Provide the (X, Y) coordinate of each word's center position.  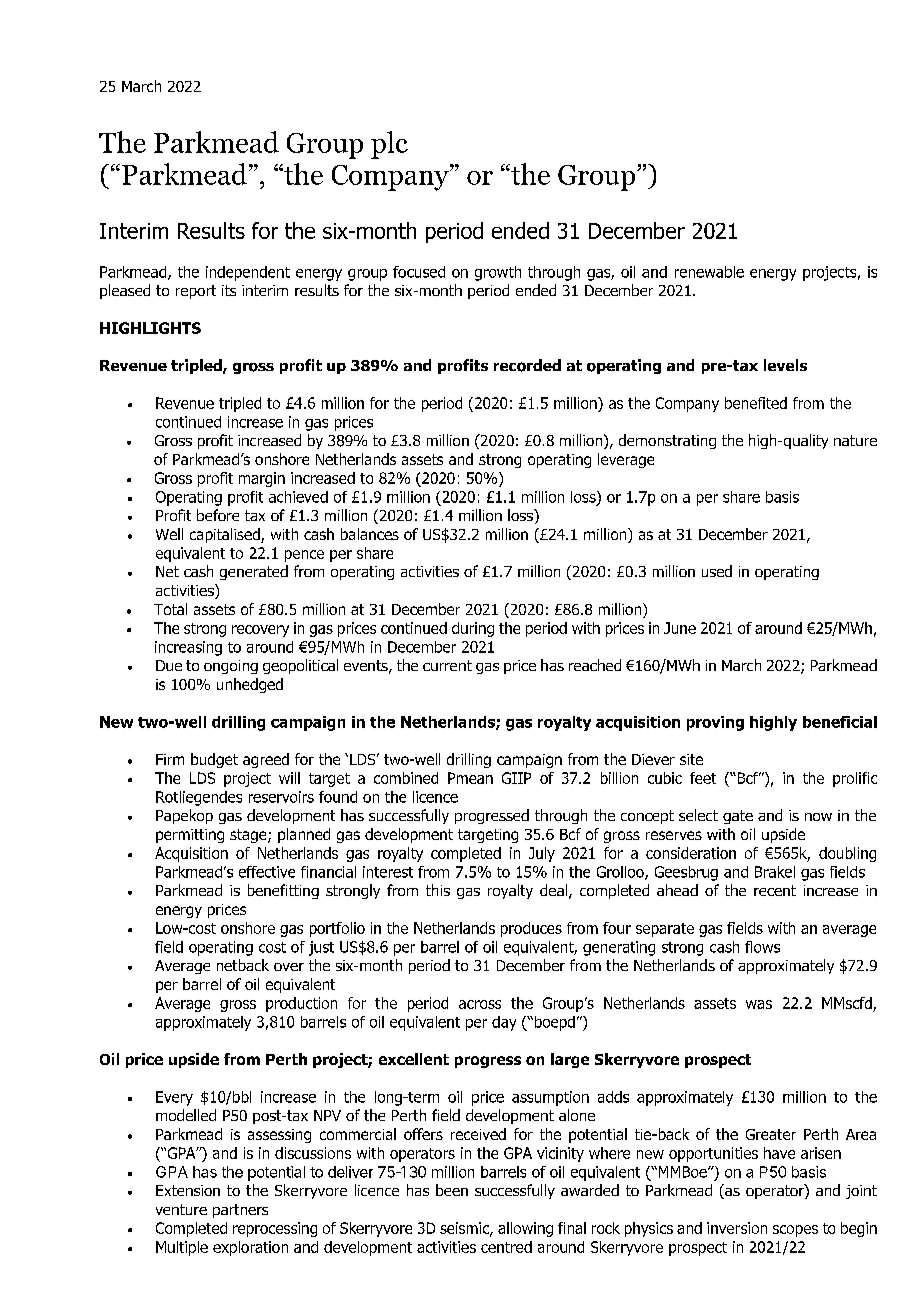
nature (855, 440)
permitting (190, 836)
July (542, 854)
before (218, 515)
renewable (709, 272)
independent (248, 273)
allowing (525, 1229)
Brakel (775, 872)
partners (240, 1211)
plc (389, 145)
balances (370, 534)
